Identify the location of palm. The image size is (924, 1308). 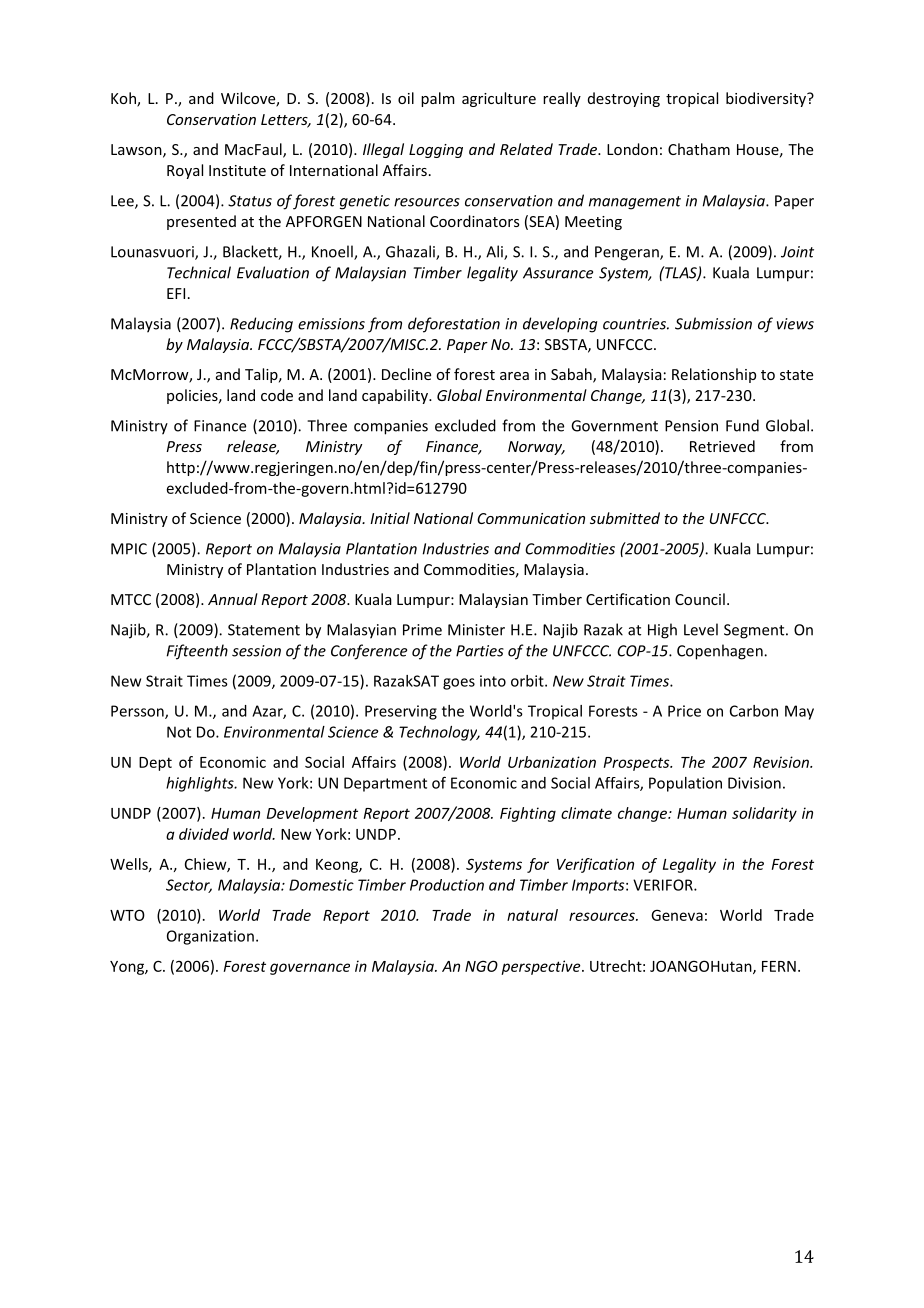
(438, 99).
